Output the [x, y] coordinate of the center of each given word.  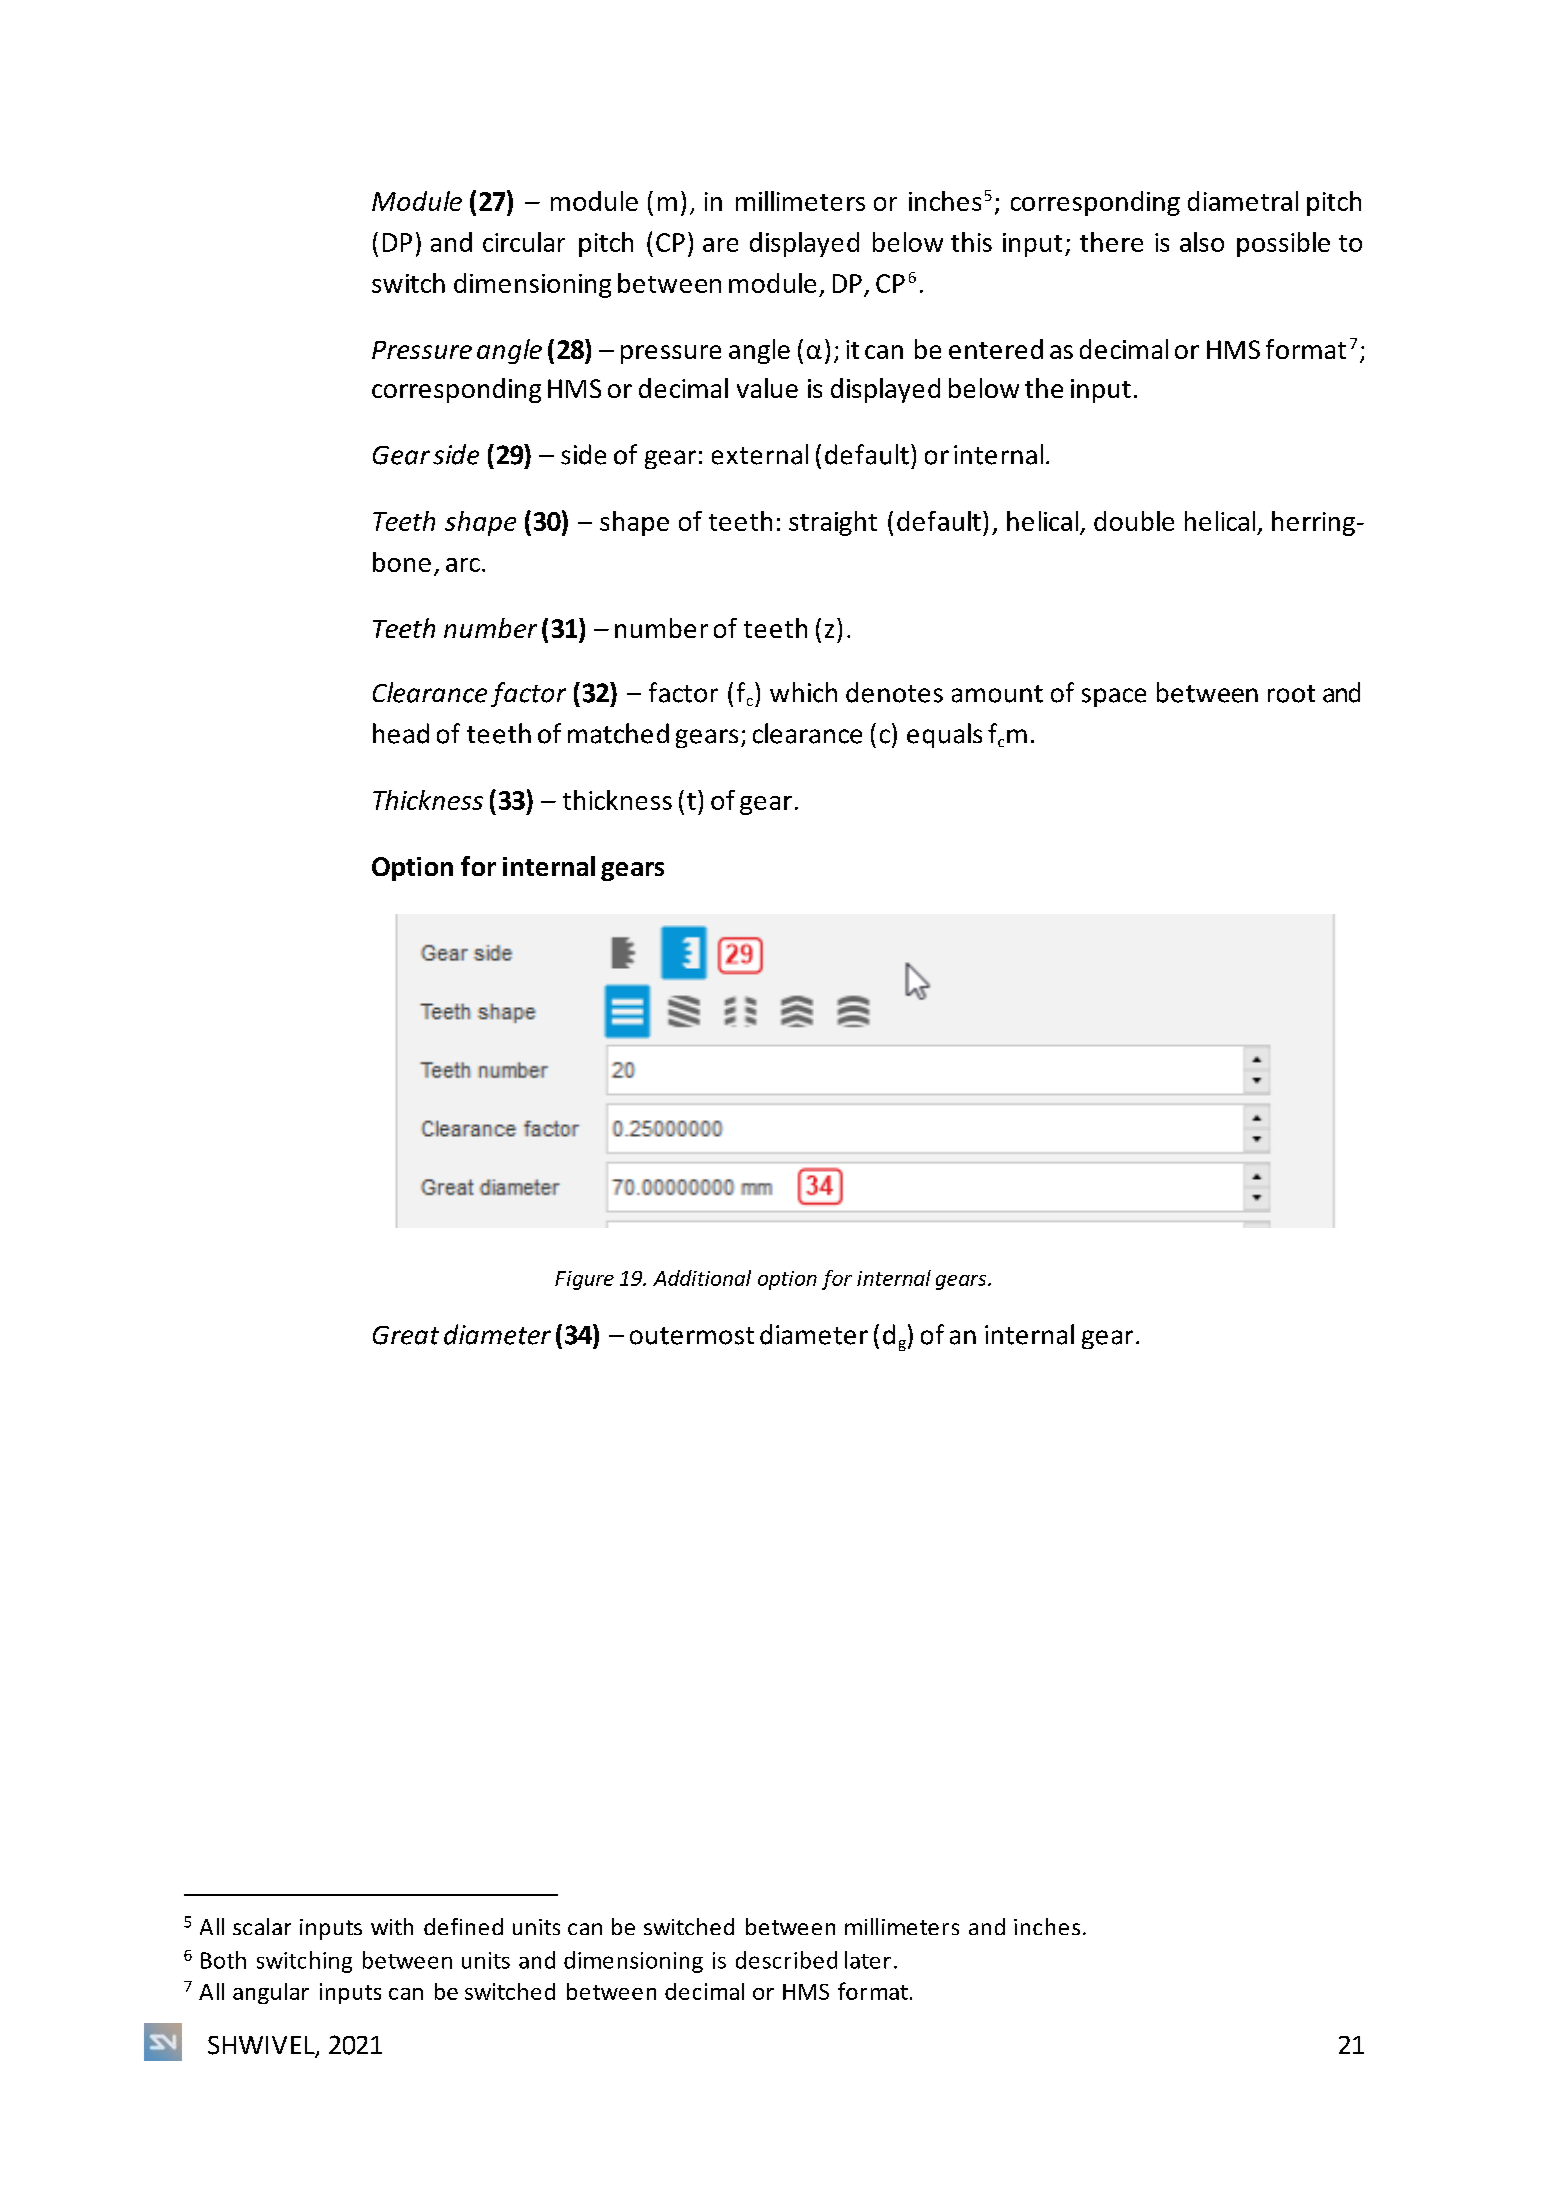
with [392, 1926]
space [1114, 697]
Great [406, 1335]
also [1202, 242]
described [786, 1960]
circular [524, 242]
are [720, 245]
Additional [702, 1278]
